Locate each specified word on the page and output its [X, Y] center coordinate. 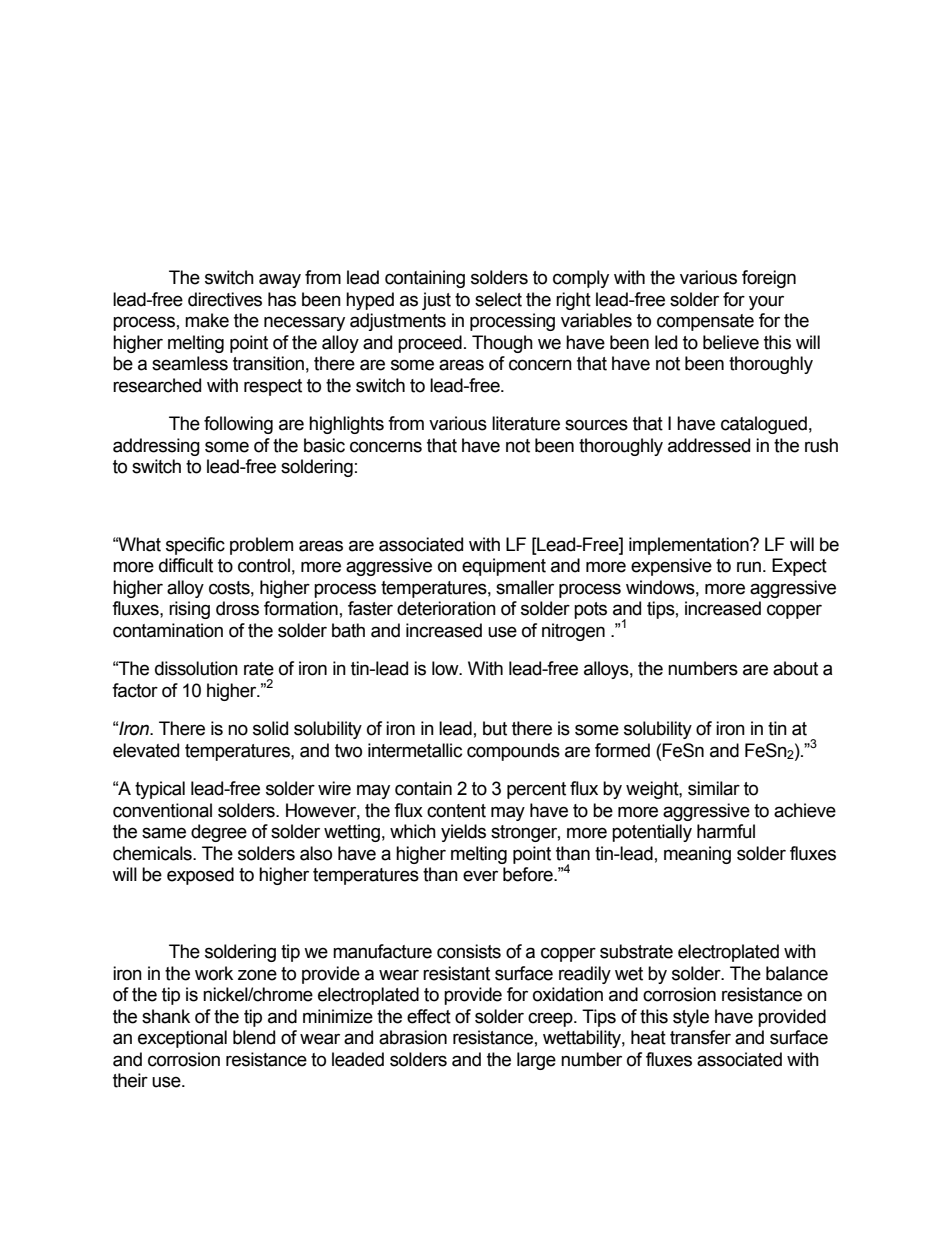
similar [714, 788]
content [456, 811]
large [536, 1061]
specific [195, 546]
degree [219, 833]
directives [225, 299]
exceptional [182, 1039]
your [766, 302]
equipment [504, 567]
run [749, 567]
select [498, 299]
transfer [700, 1037]
